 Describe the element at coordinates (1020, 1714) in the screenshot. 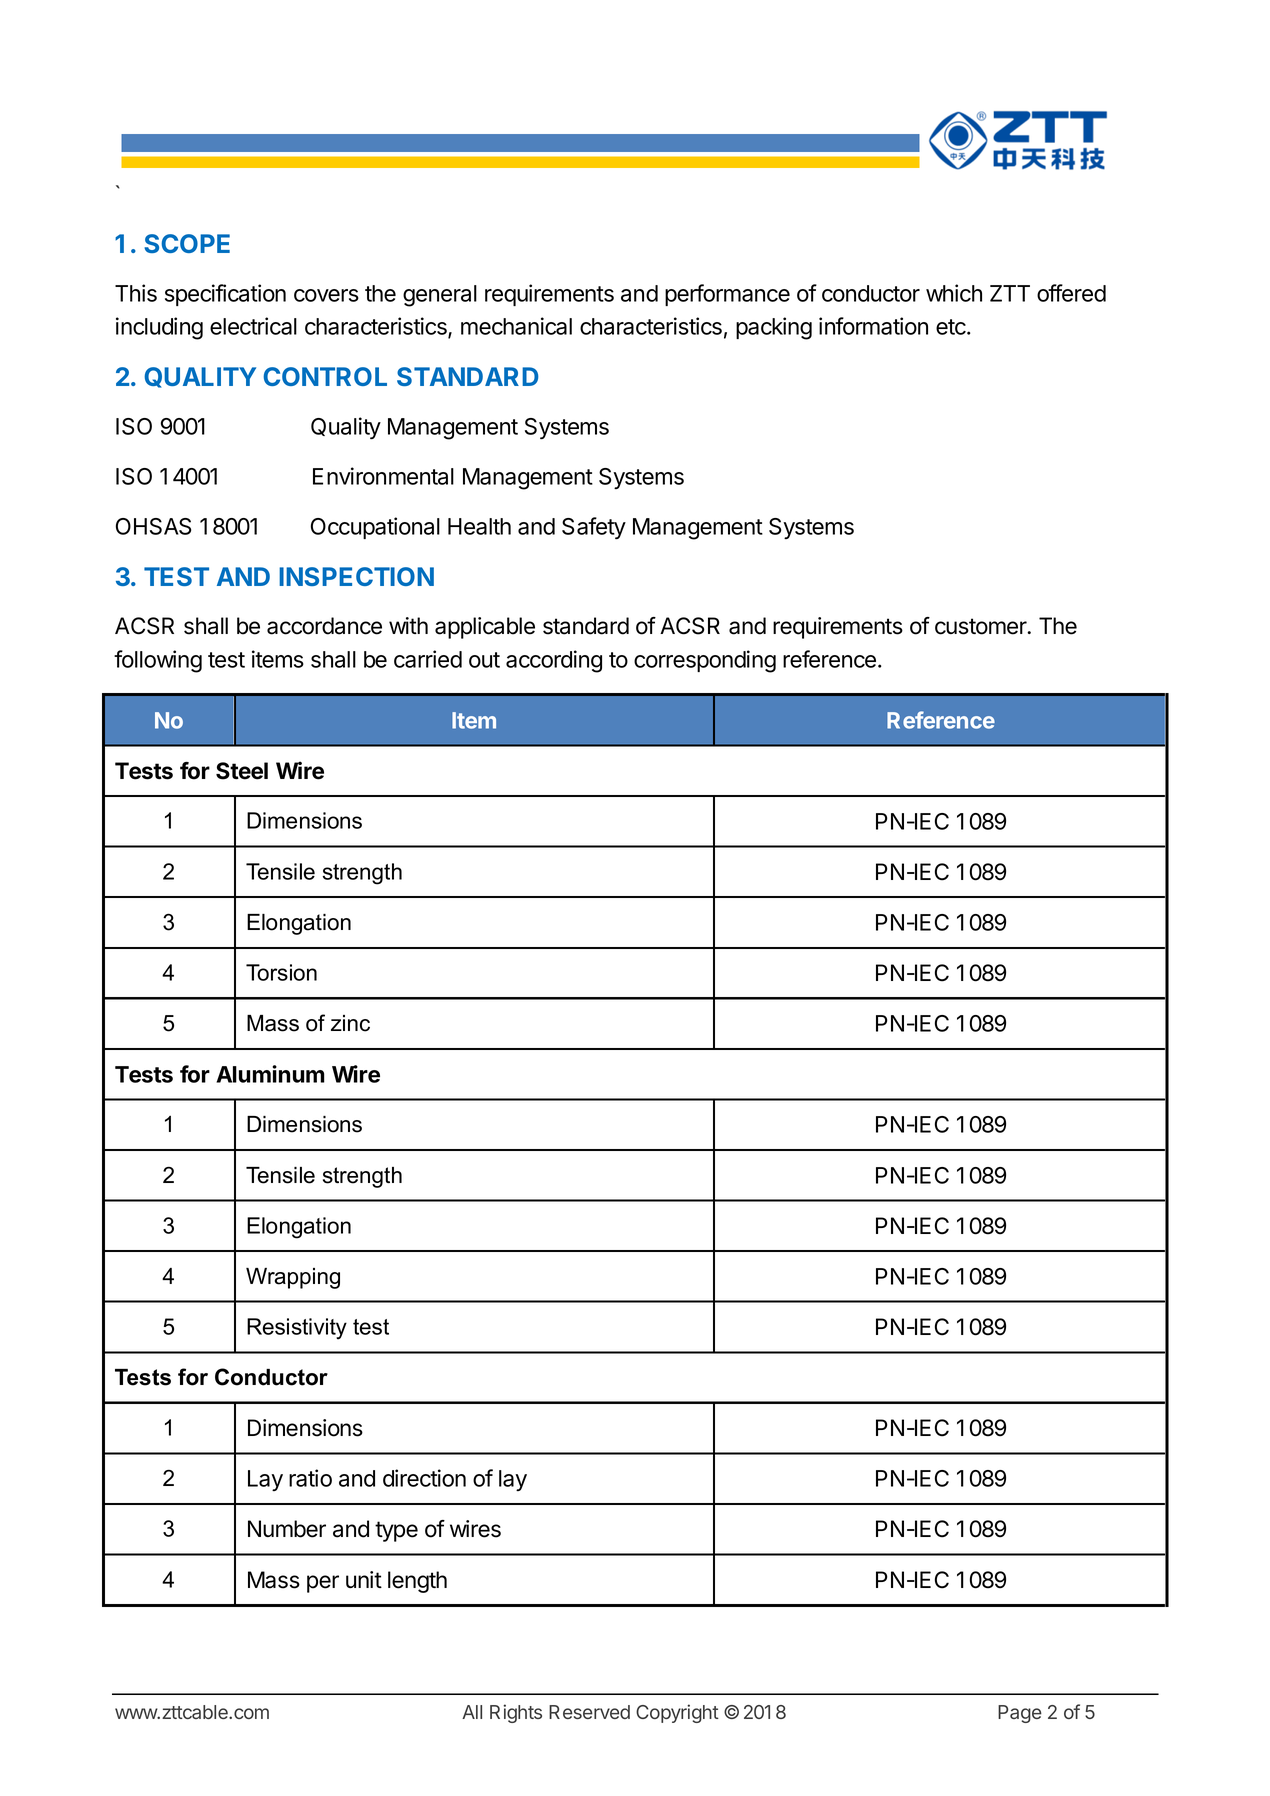

I see `Page` at that location.
